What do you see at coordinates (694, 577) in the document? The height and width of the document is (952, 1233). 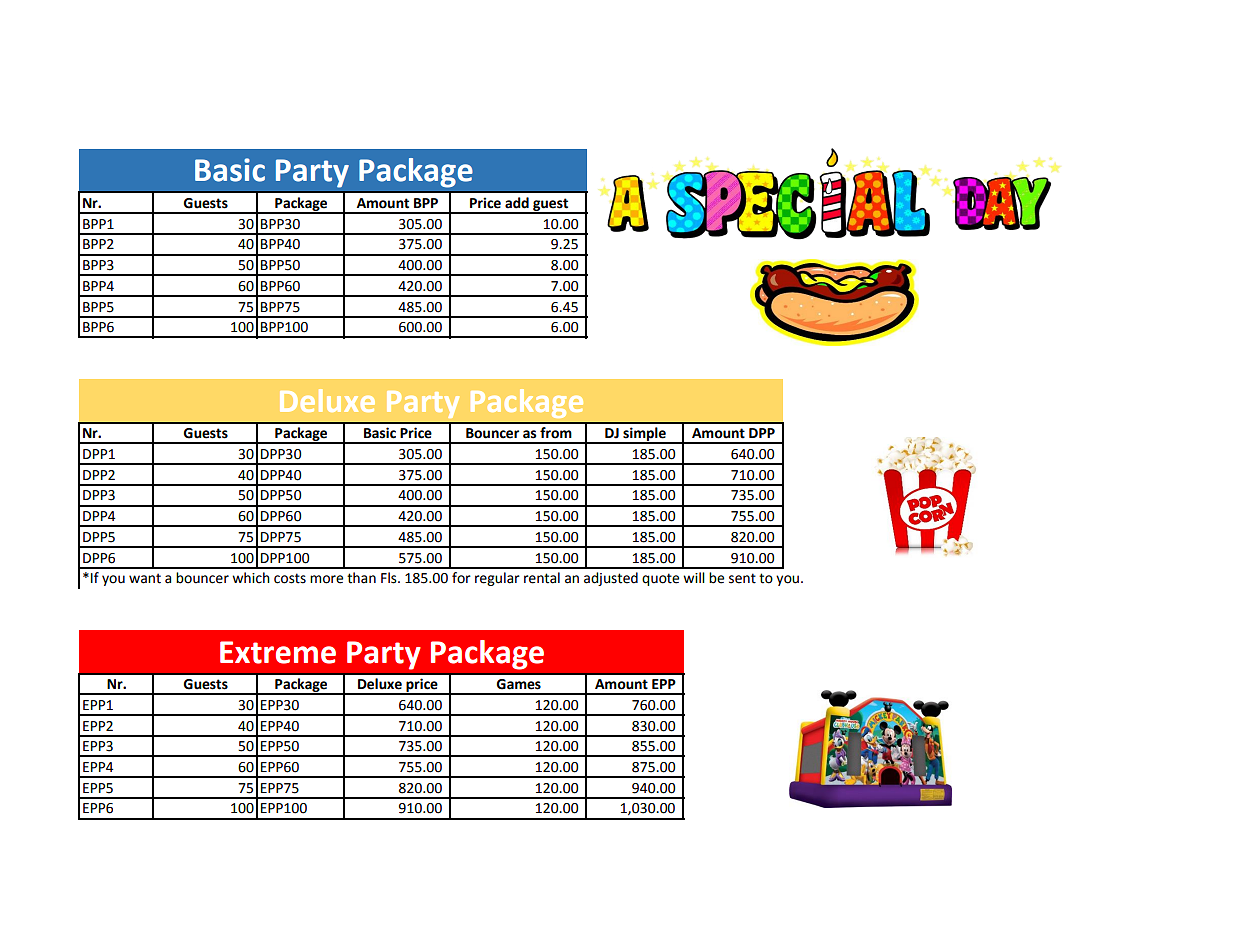 I see `will` at bounding box center [694, 577].
